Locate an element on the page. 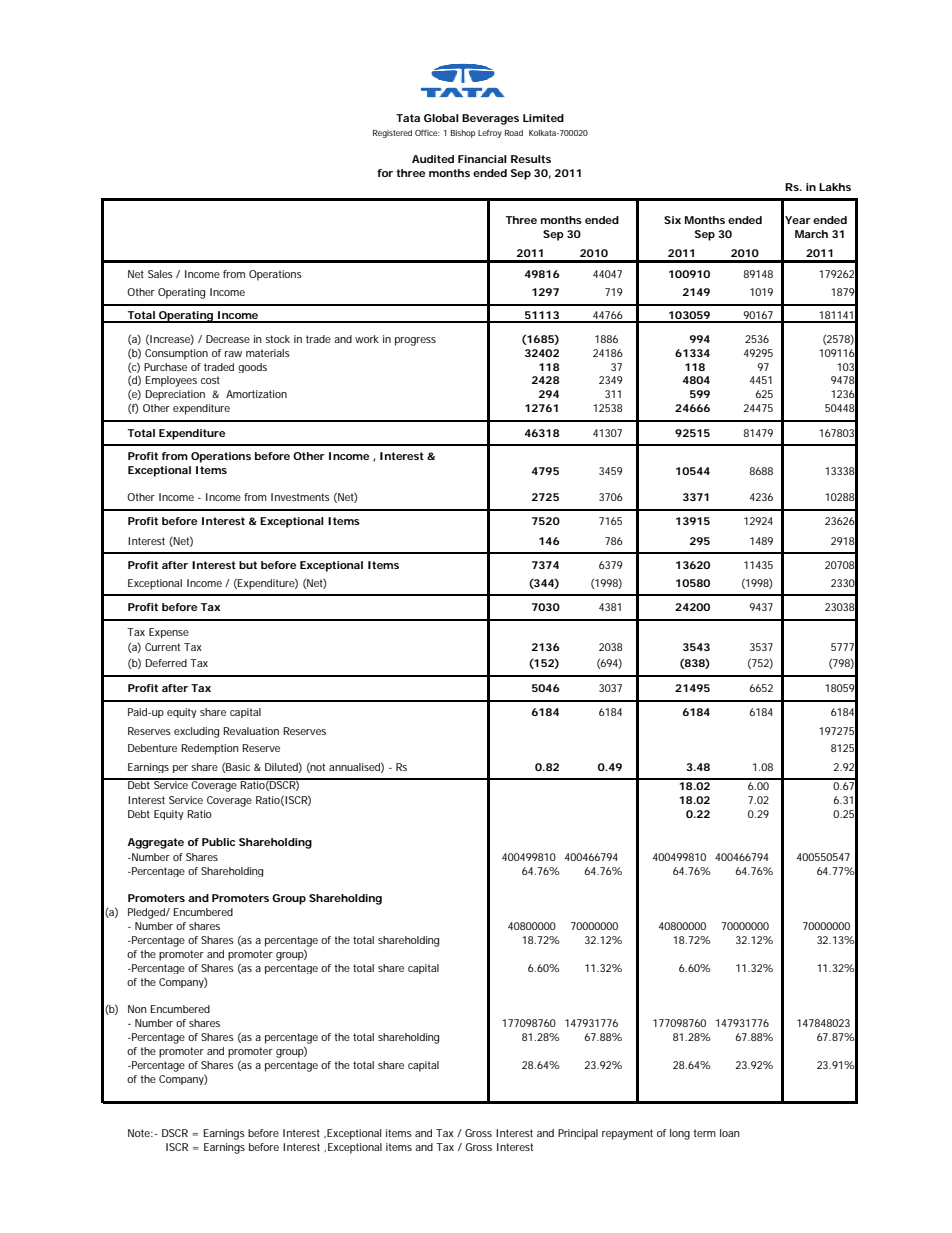 The height and width of the image is (1233, 952). Public is located at coordinates (218, 842).
